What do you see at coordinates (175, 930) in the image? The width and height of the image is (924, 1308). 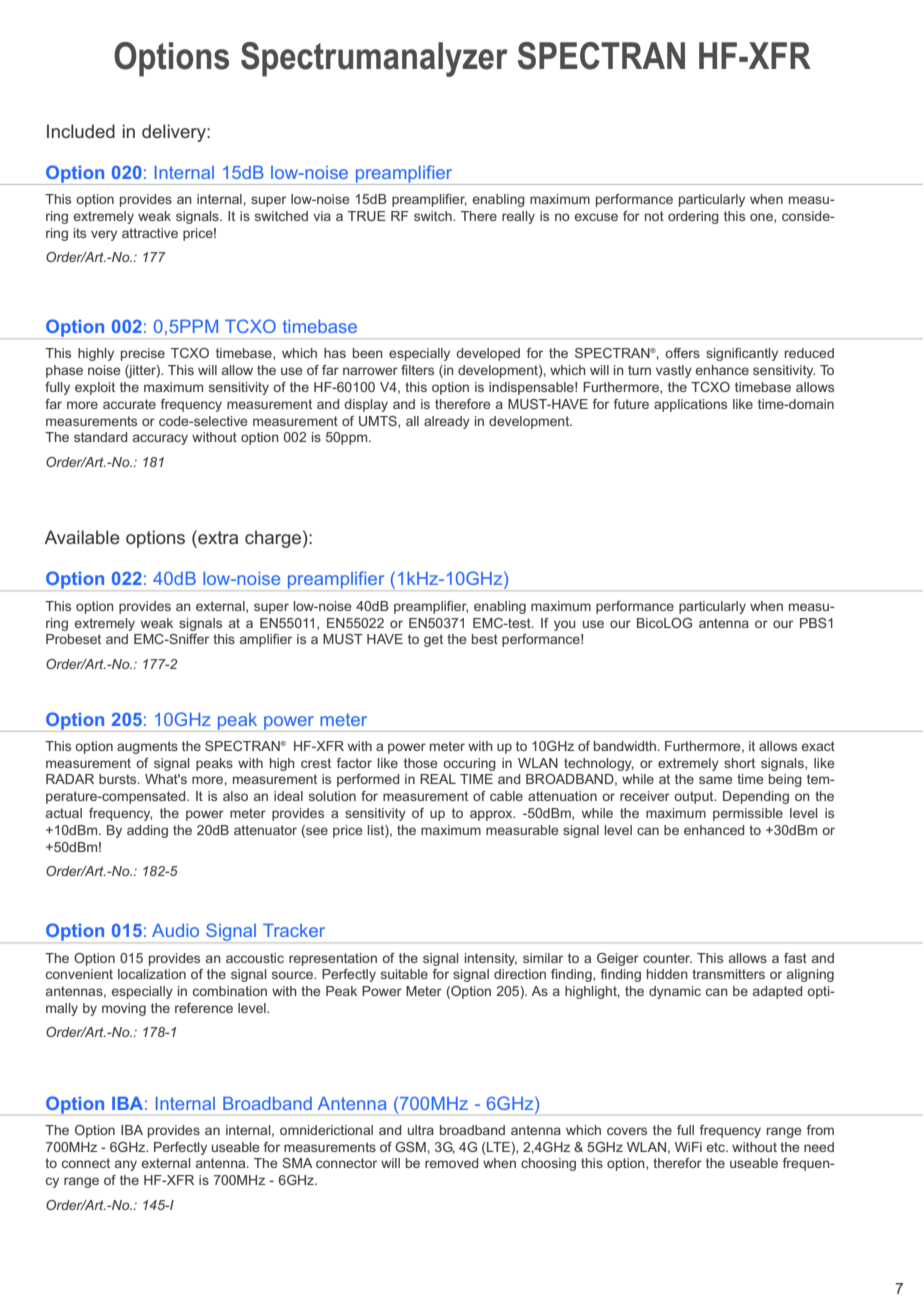 I see `Audio` at bounding box center [175, 930].
